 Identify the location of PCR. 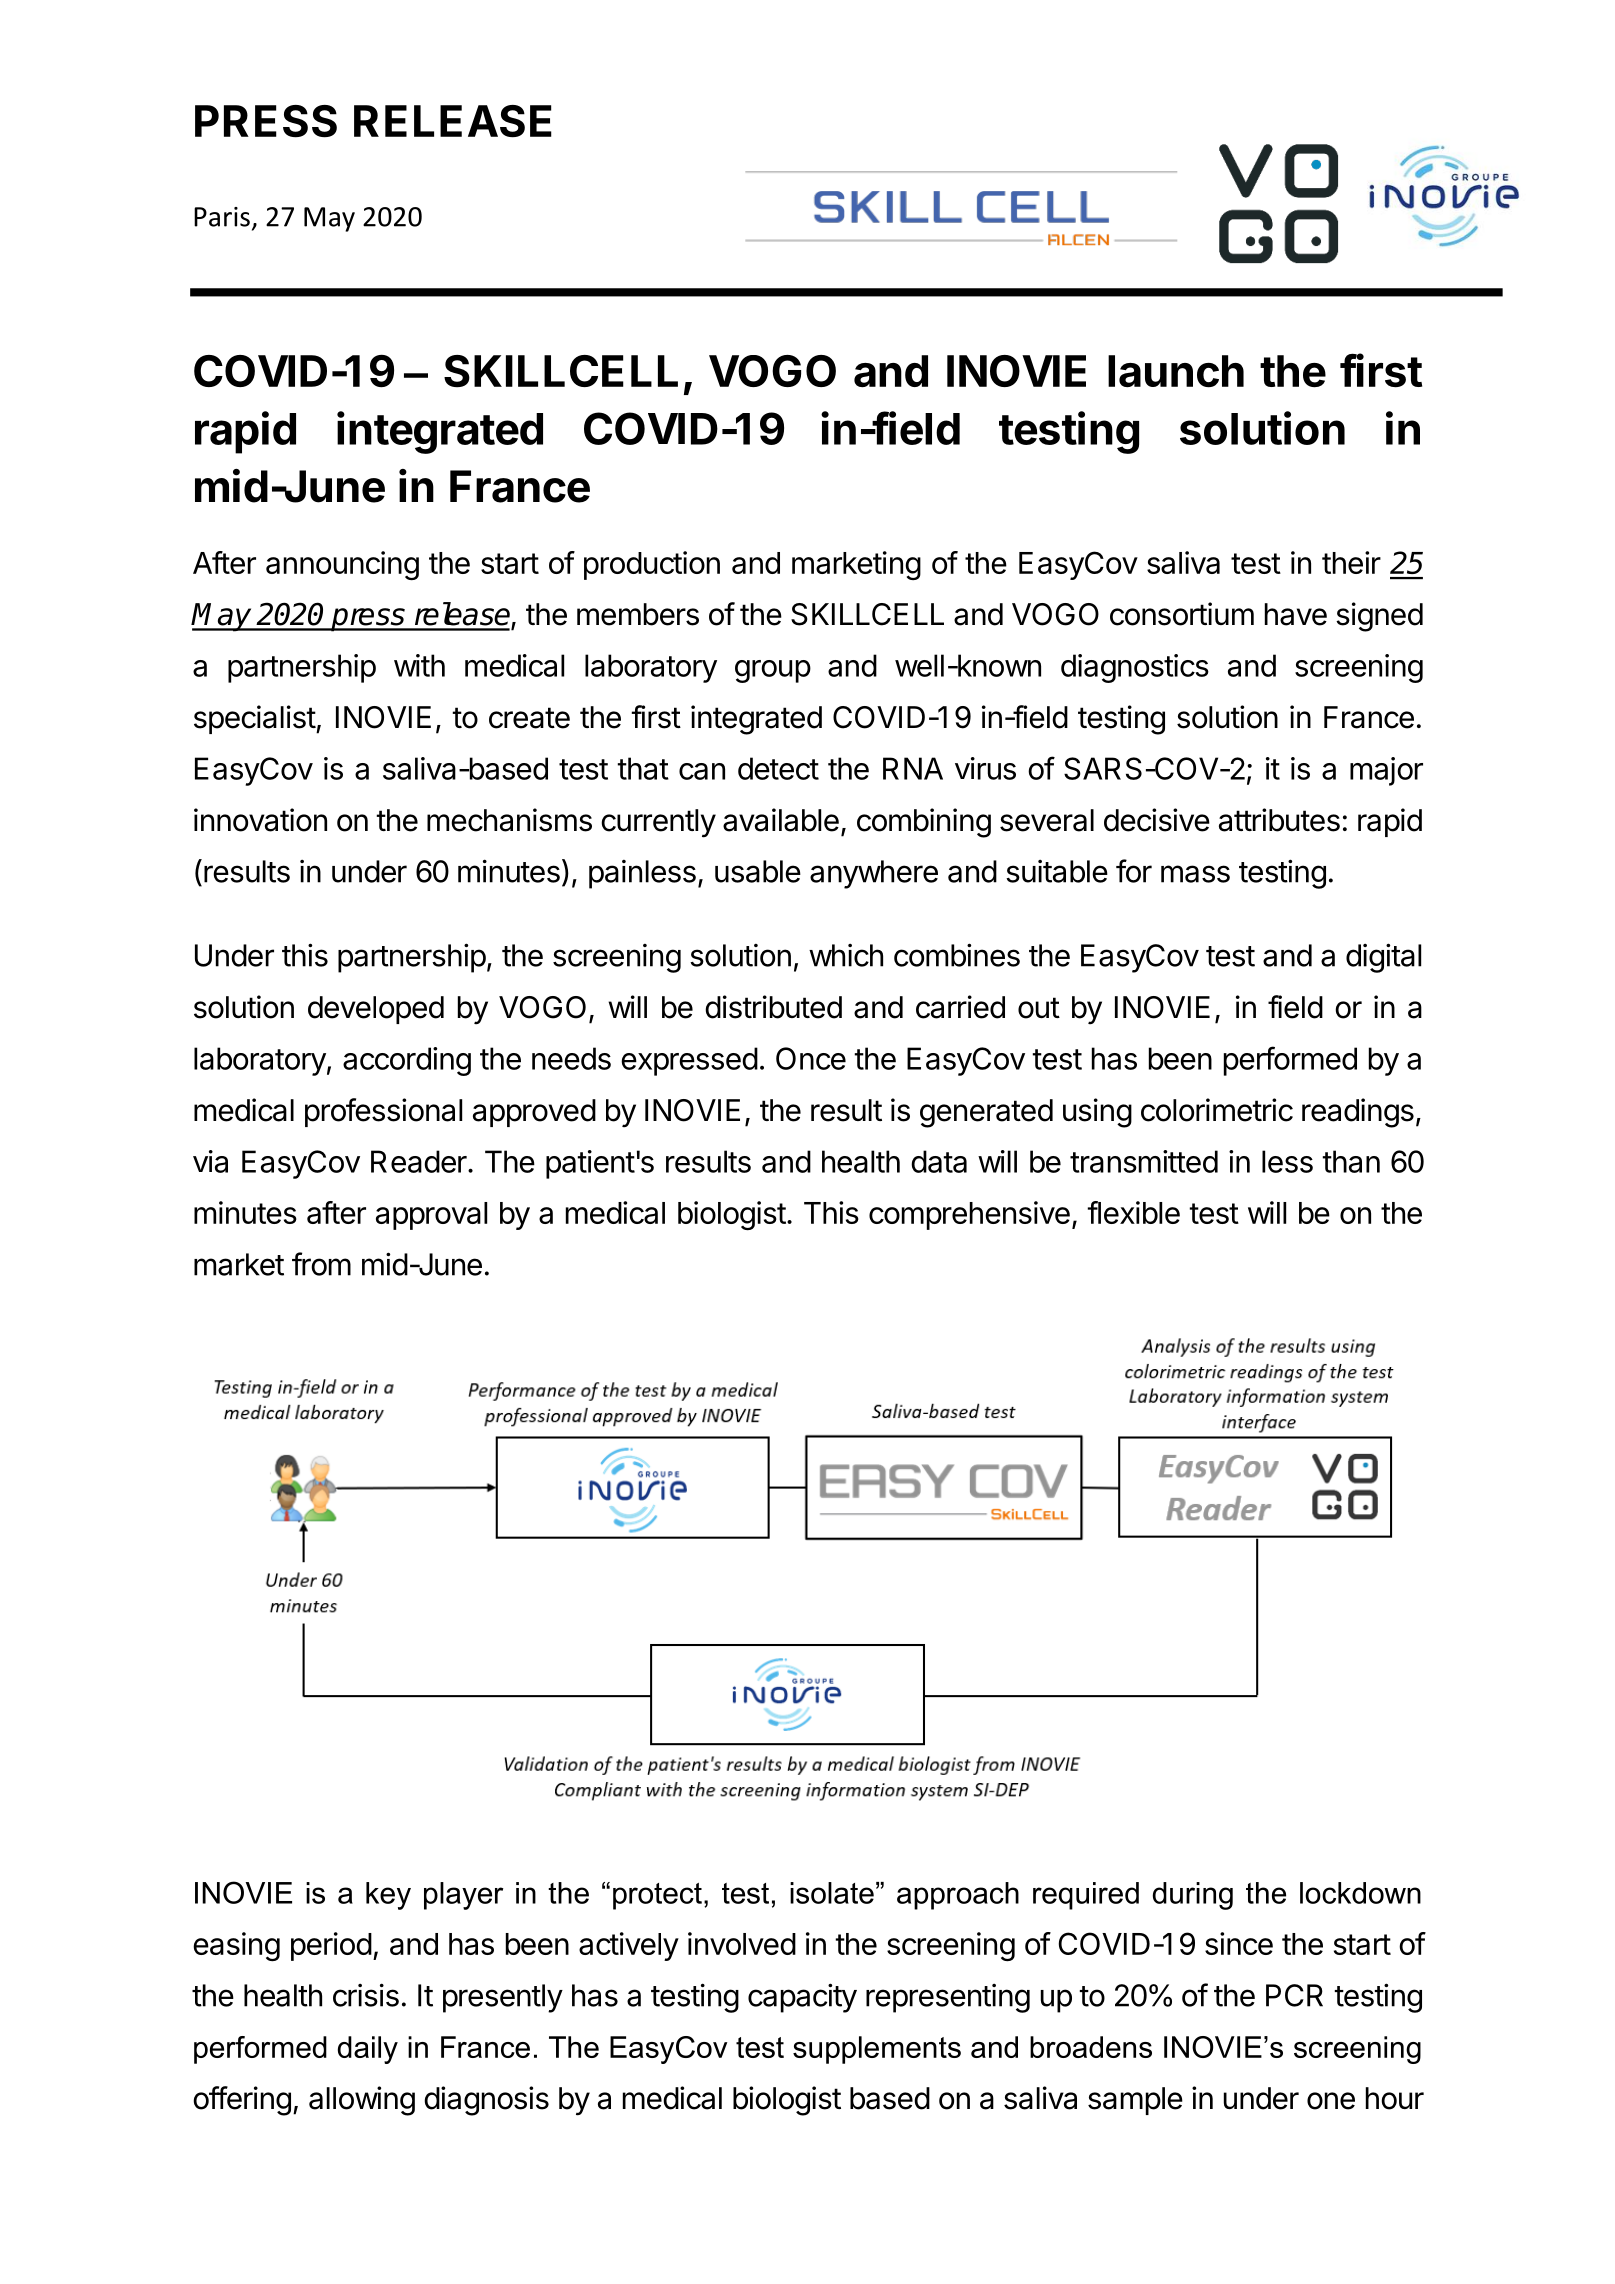
(1294, 1995).
